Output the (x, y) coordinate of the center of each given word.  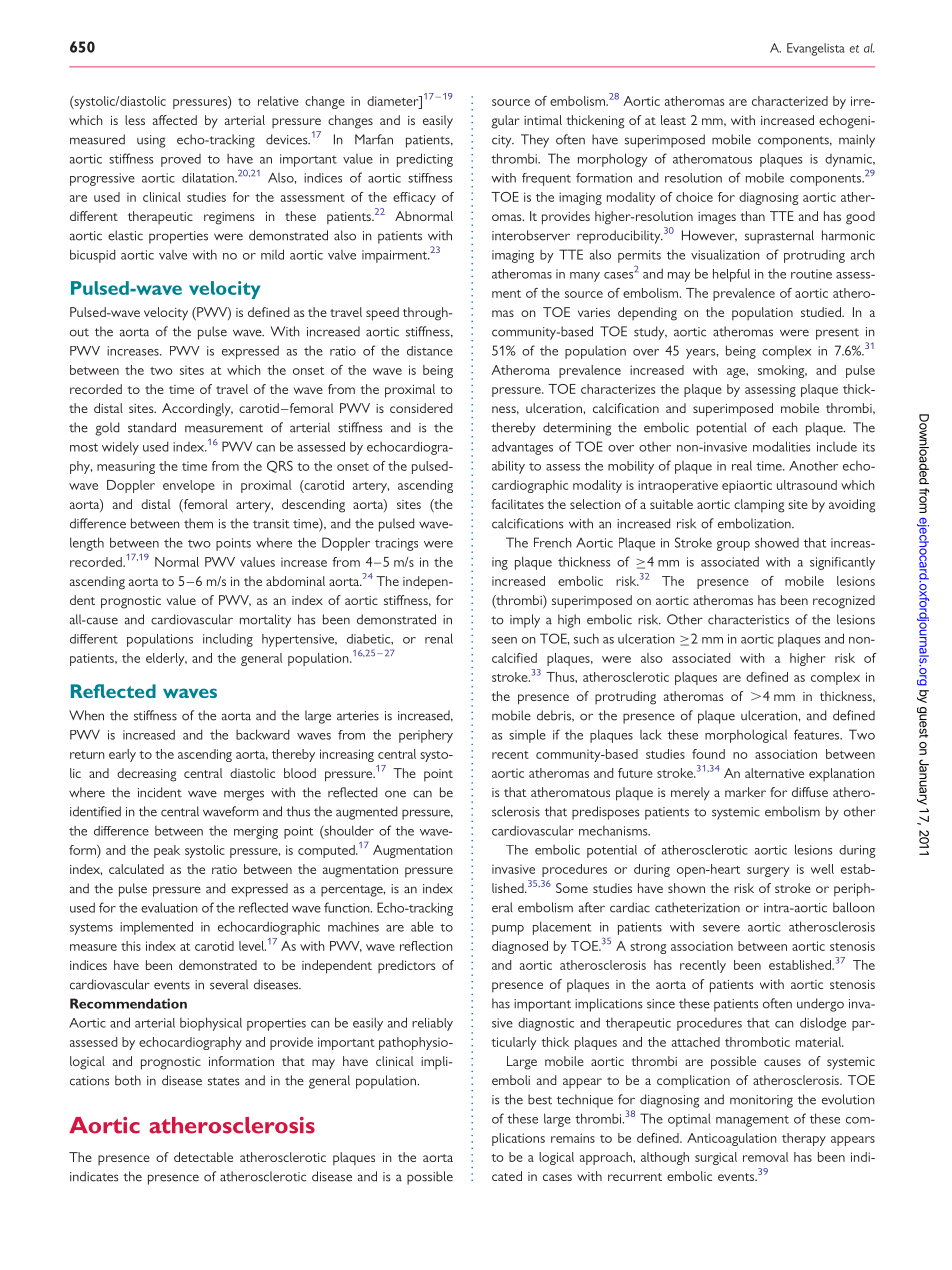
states (224, 1081)
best (540, 1099)
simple (527, 736)
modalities (781, 446)
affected (175, 120)
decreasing (146, 775)
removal (765, 1157)
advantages (522, 448)
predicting (425, 160)
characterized (790, 101)
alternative (774, 773)
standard (152, 427)
